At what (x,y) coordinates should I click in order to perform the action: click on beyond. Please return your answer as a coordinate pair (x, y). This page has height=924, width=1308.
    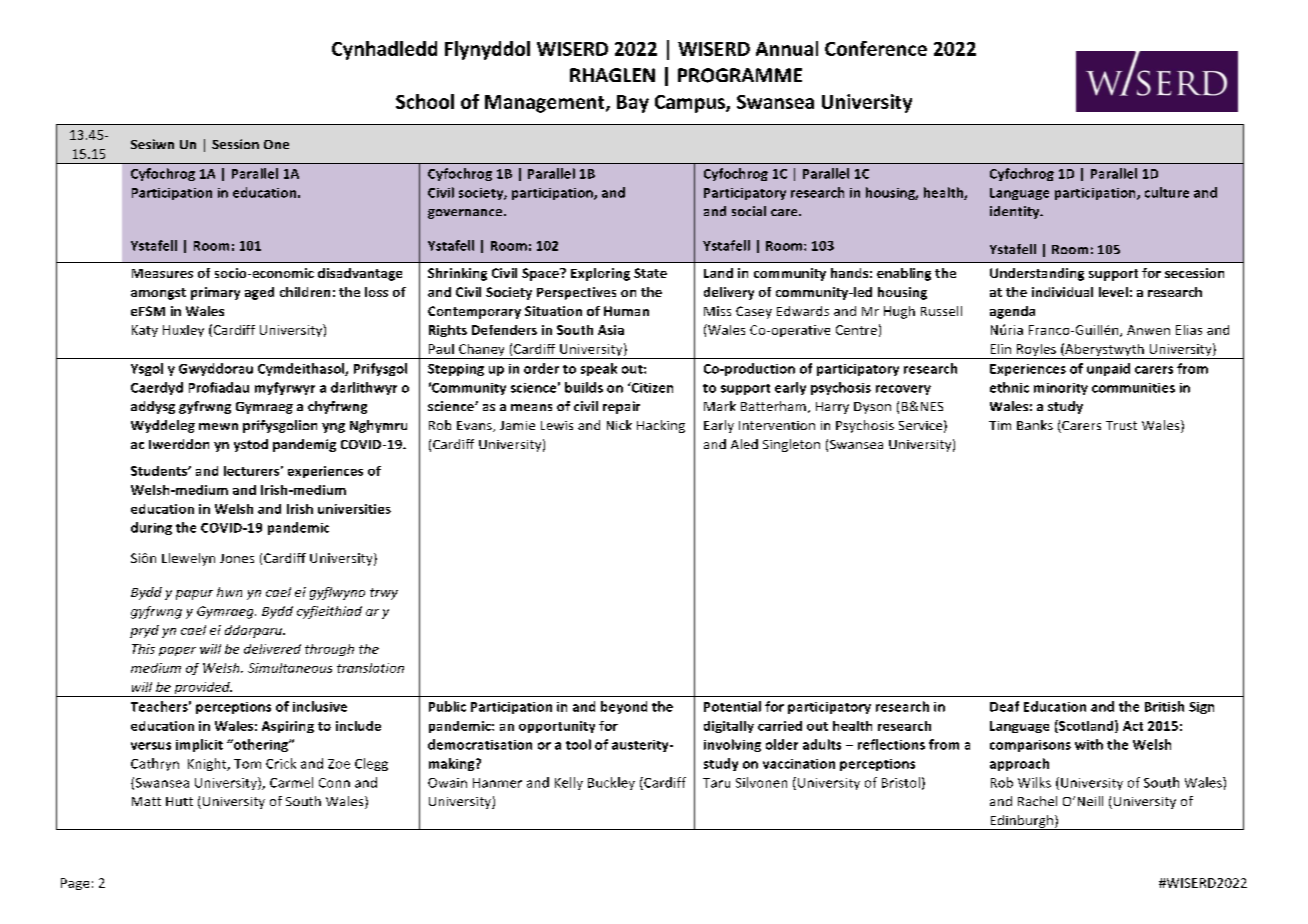
    Looking at the image, I should click on (624, 707).
